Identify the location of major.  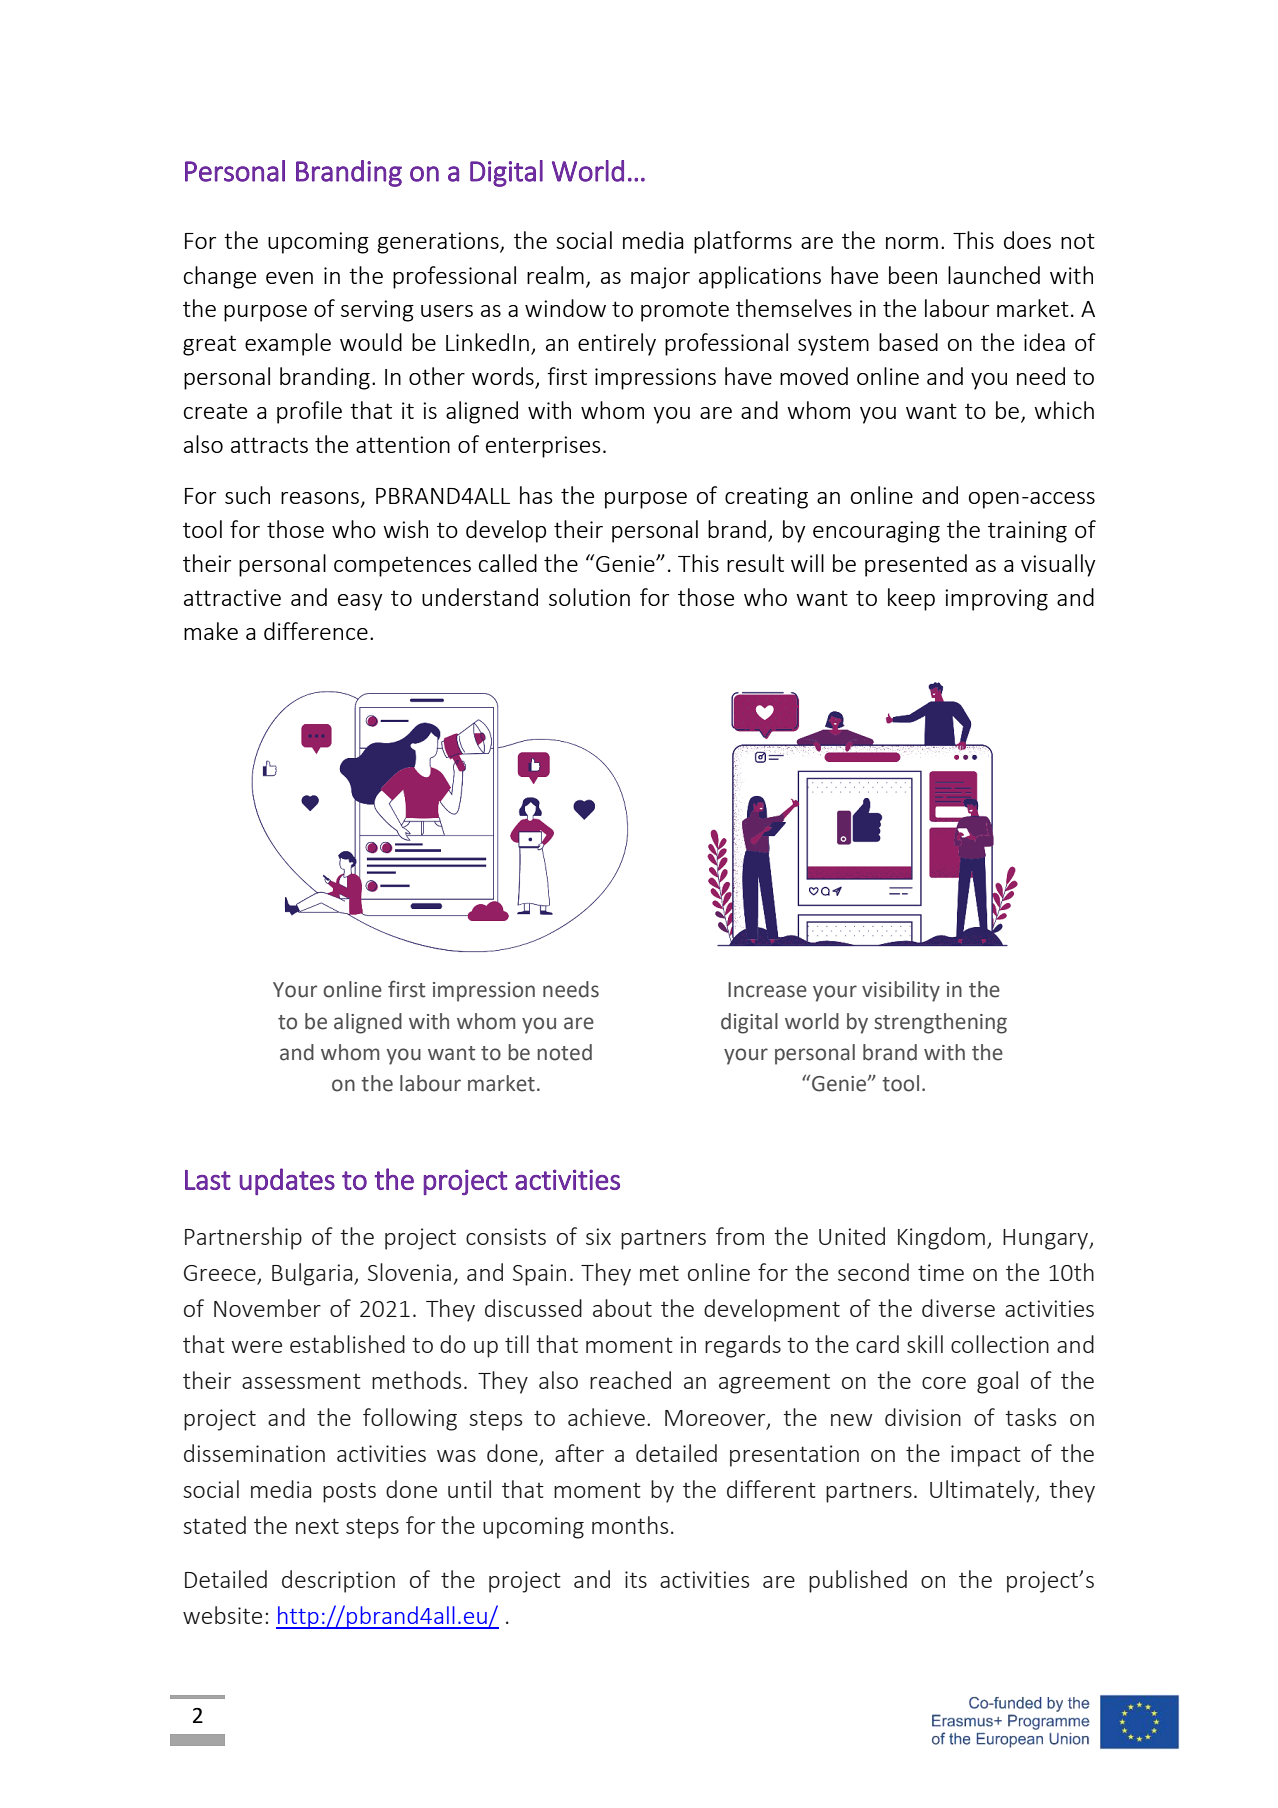
(660, 278).
